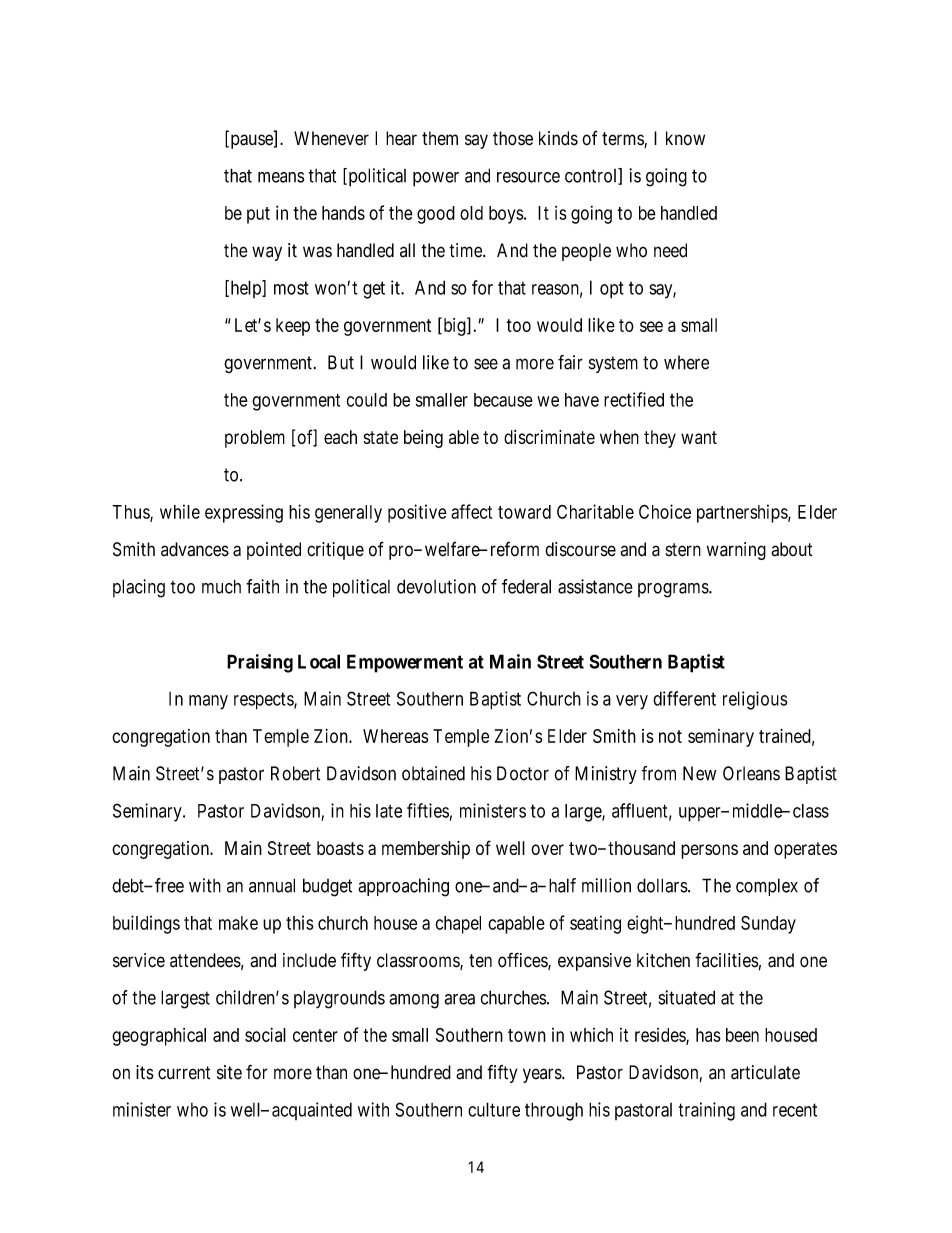  Describe the element at coordinates (685, 138) in the document. I see `know` at that location.
